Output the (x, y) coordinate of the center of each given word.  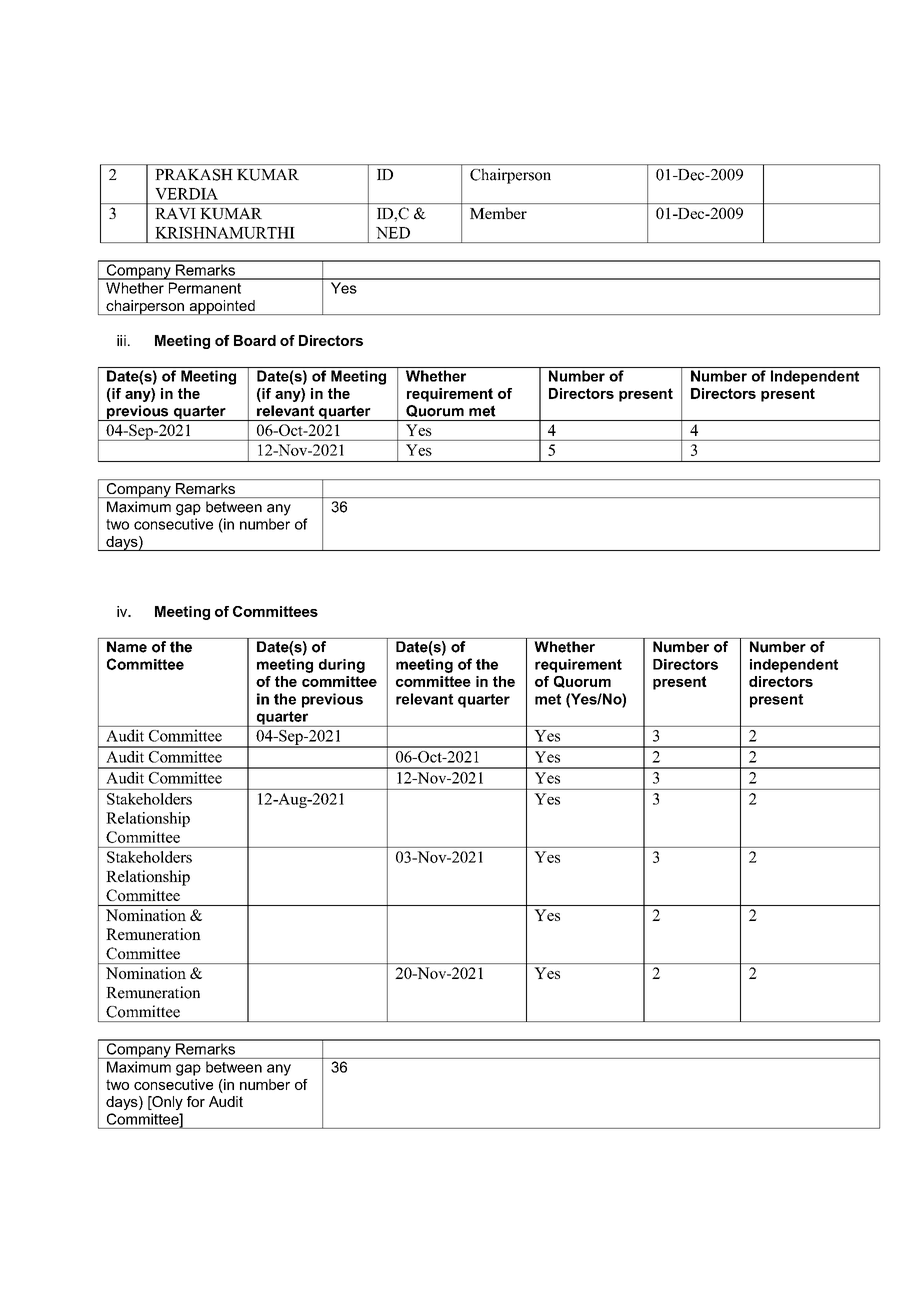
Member (498, 213)
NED (393, 233)
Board (255, 340)
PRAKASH (194, 175)
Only (166, 1103)
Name (127, 647)
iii (121, 340)
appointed (222, 307)
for (196, 1101)
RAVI (175, 213)
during (342, 666)
